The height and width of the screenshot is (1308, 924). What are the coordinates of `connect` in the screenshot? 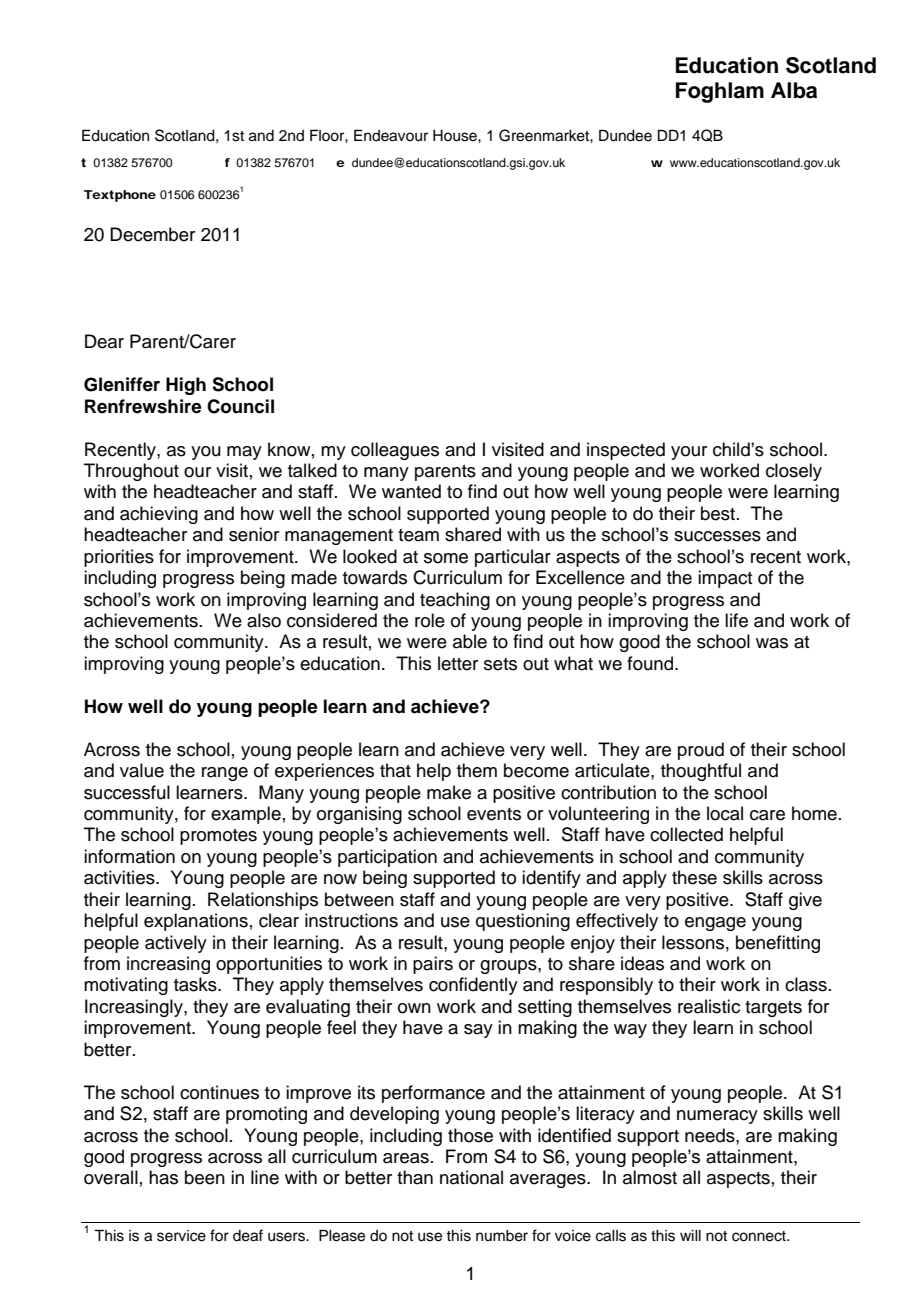 It's located at (760, 1236).
